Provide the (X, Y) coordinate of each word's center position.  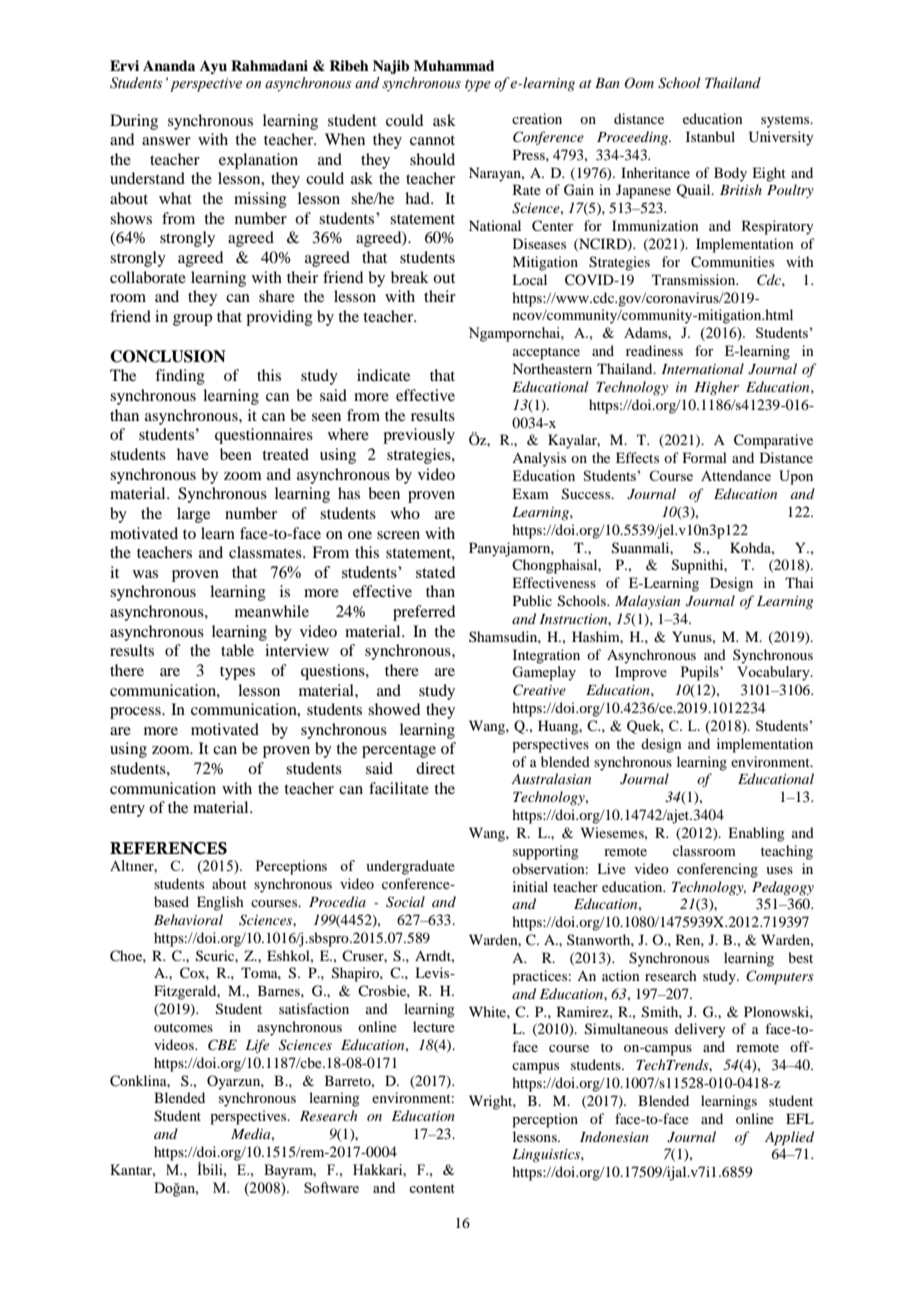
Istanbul (710, 136)
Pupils (701, 673)
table (237, 650)
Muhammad (454, 66)
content (432, 1188)
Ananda (169, 65)
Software (331, 1187)
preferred (424, 613)
